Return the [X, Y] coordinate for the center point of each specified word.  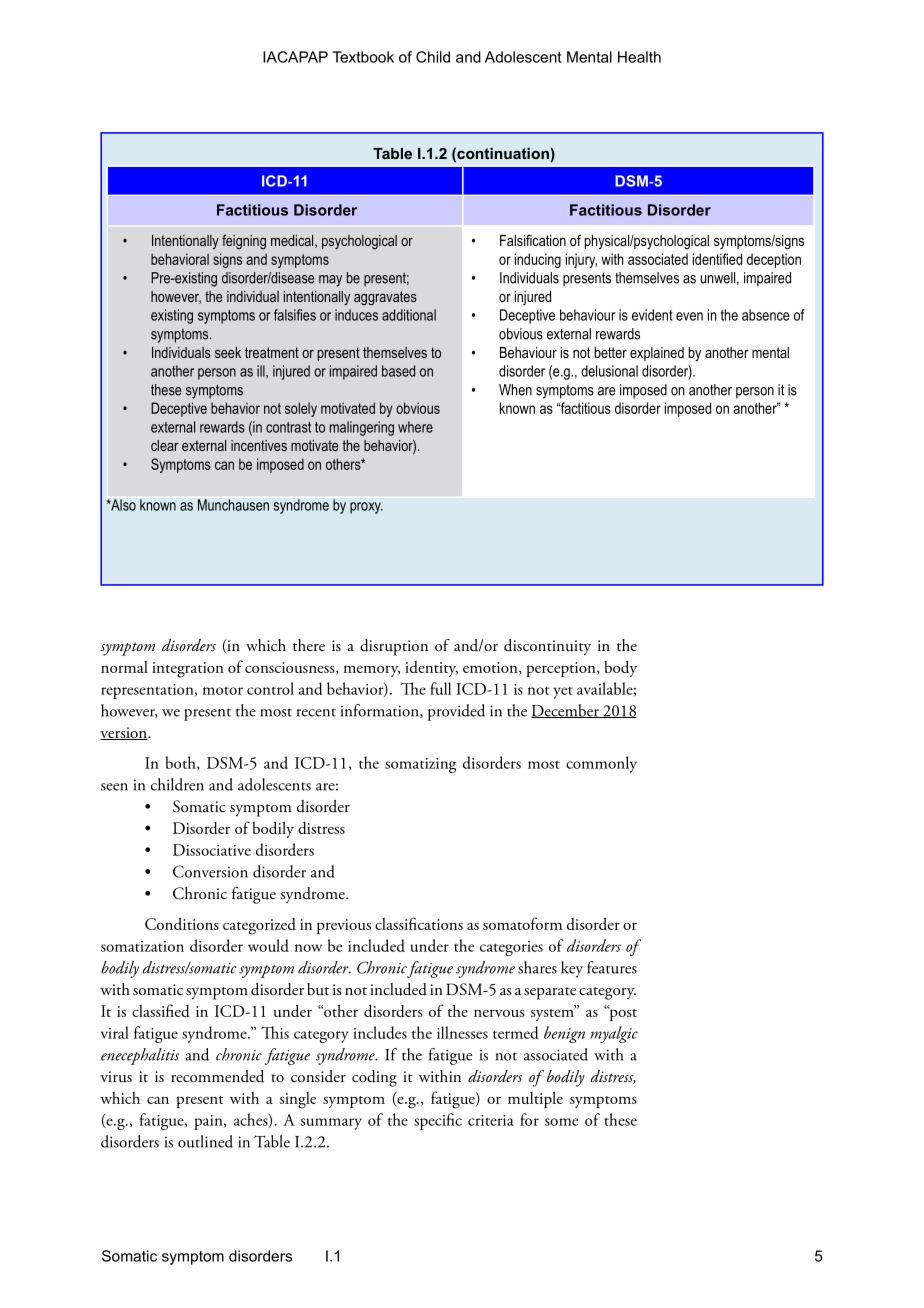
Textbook [363, 57]
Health [639, 57]
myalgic [614, 1034]
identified [717, 259]
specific [438, 1121]
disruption [394, 647]
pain [209, 1122]
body [620, 668]
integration [188, 670]
